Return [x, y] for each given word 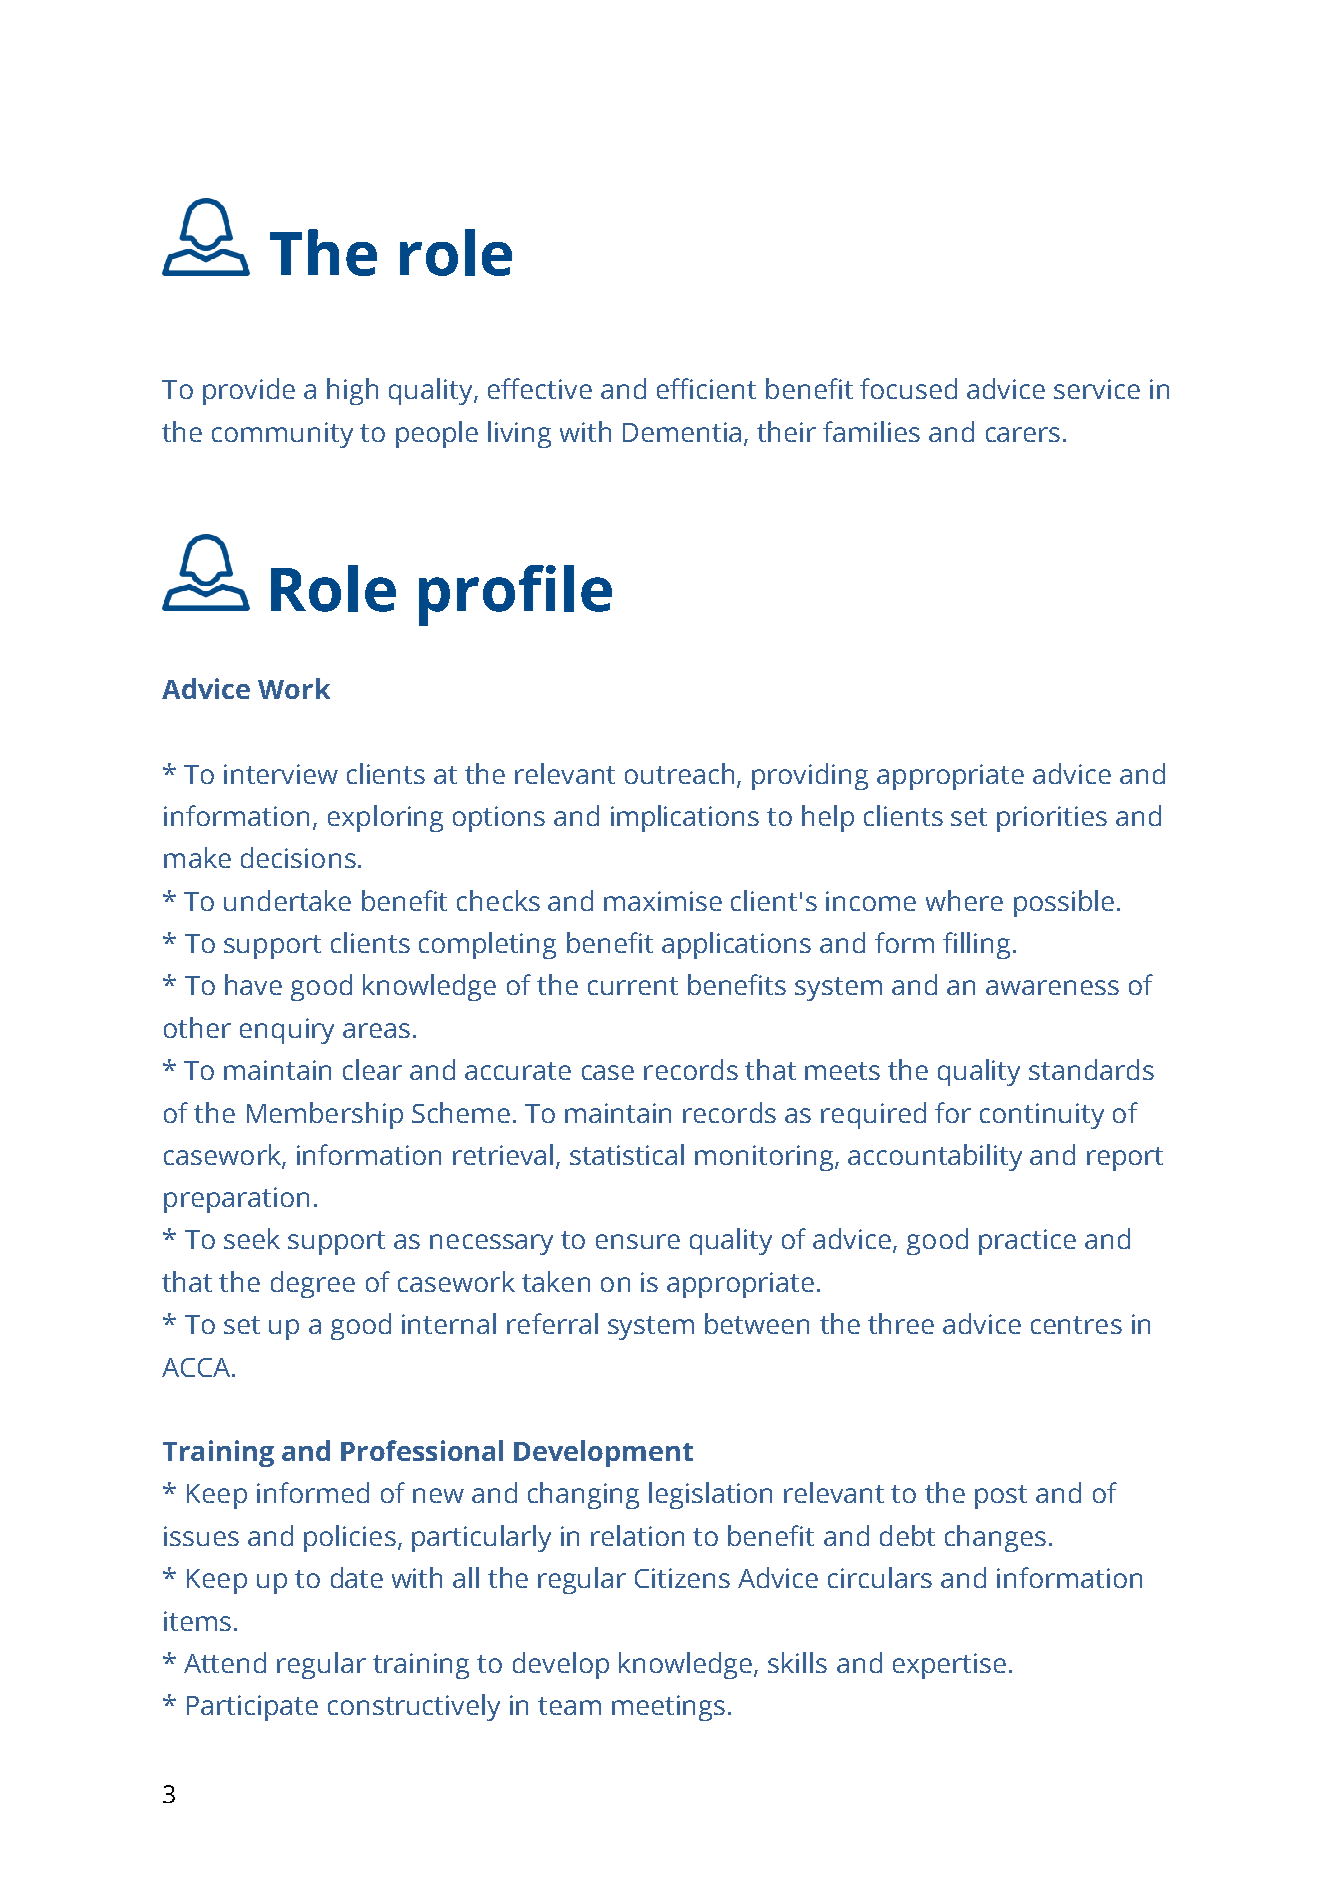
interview [281, 774]
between [757, 1323]
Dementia [682, 432]
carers [1023, 434]
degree [313, 1284]
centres [1076, 1325]
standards [1091, 1069]
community [282, 435]
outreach [679, 773]
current [633, 986]
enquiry [287, 1031]
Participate [252, 1708]
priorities [1052, 819]
